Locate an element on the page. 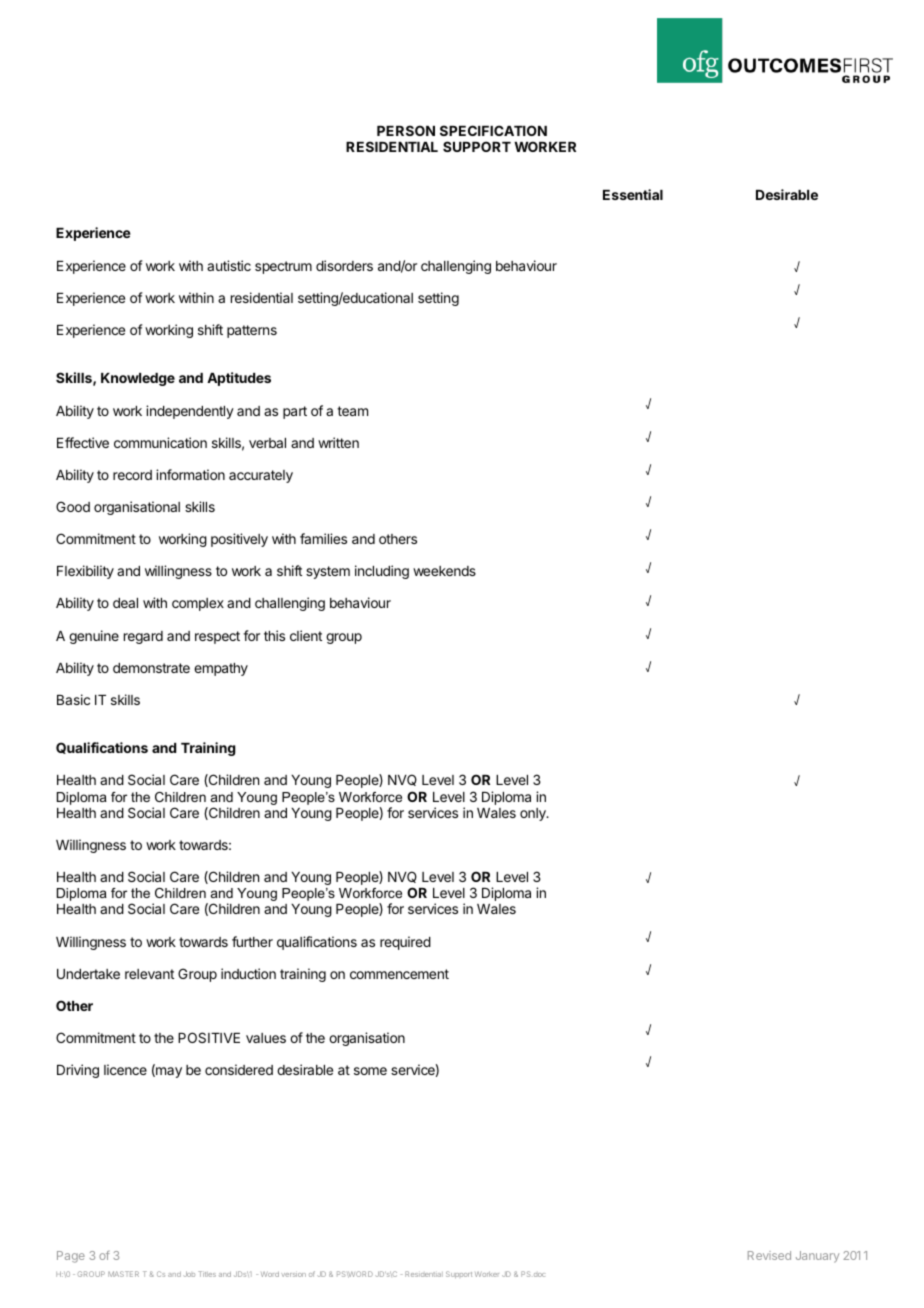 Image resolution: width=924 pixels, height=1308 pixels. Revised is located at coordinates (769, 1255).
